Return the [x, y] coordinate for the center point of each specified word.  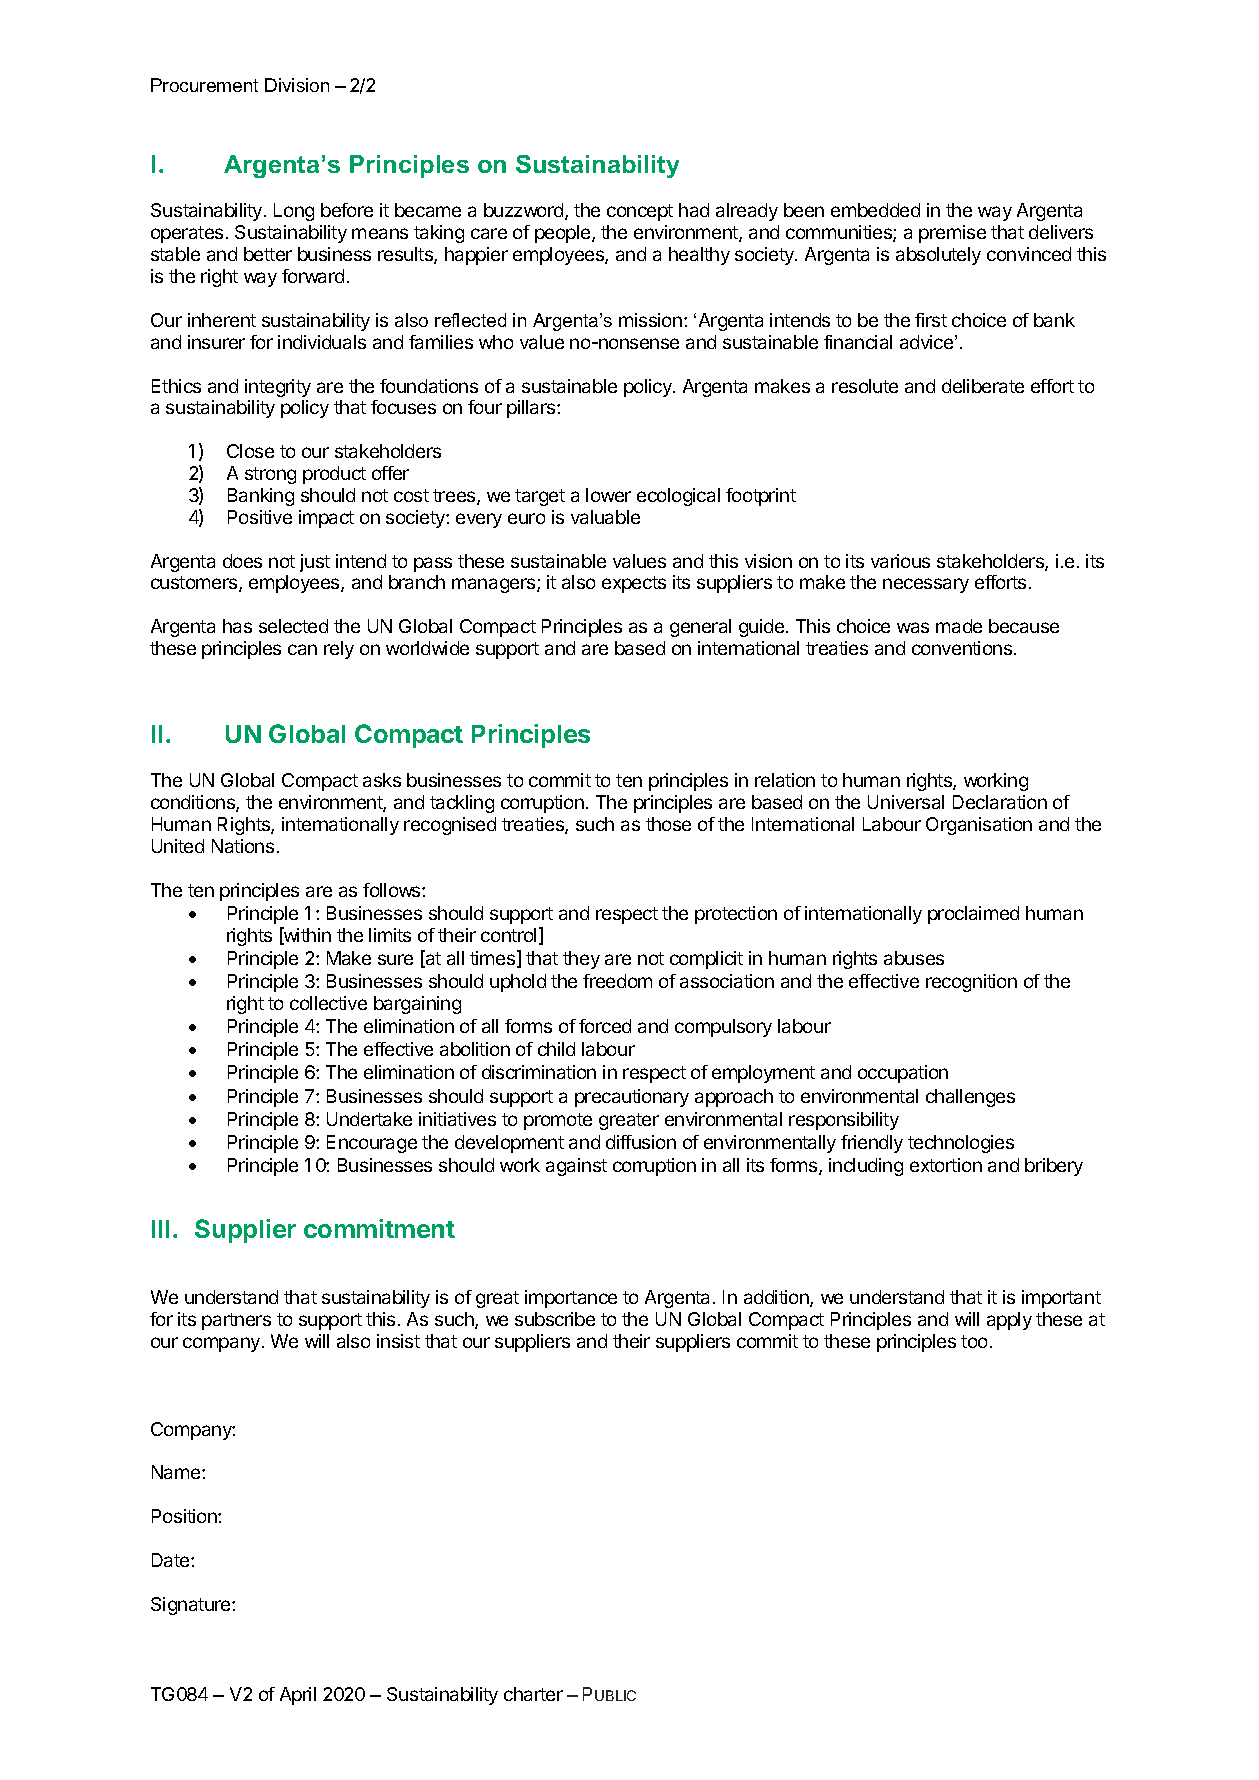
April [298, 1696]
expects [634, 584]
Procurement [204, 85]
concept [640, 212]
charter [533, 1694]
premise [952, 234]
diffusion [641, 1142]
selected [293, 626]
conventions [962, 648]
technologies [961, 1144]
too [974, 1341]
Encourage [372, 1144]
